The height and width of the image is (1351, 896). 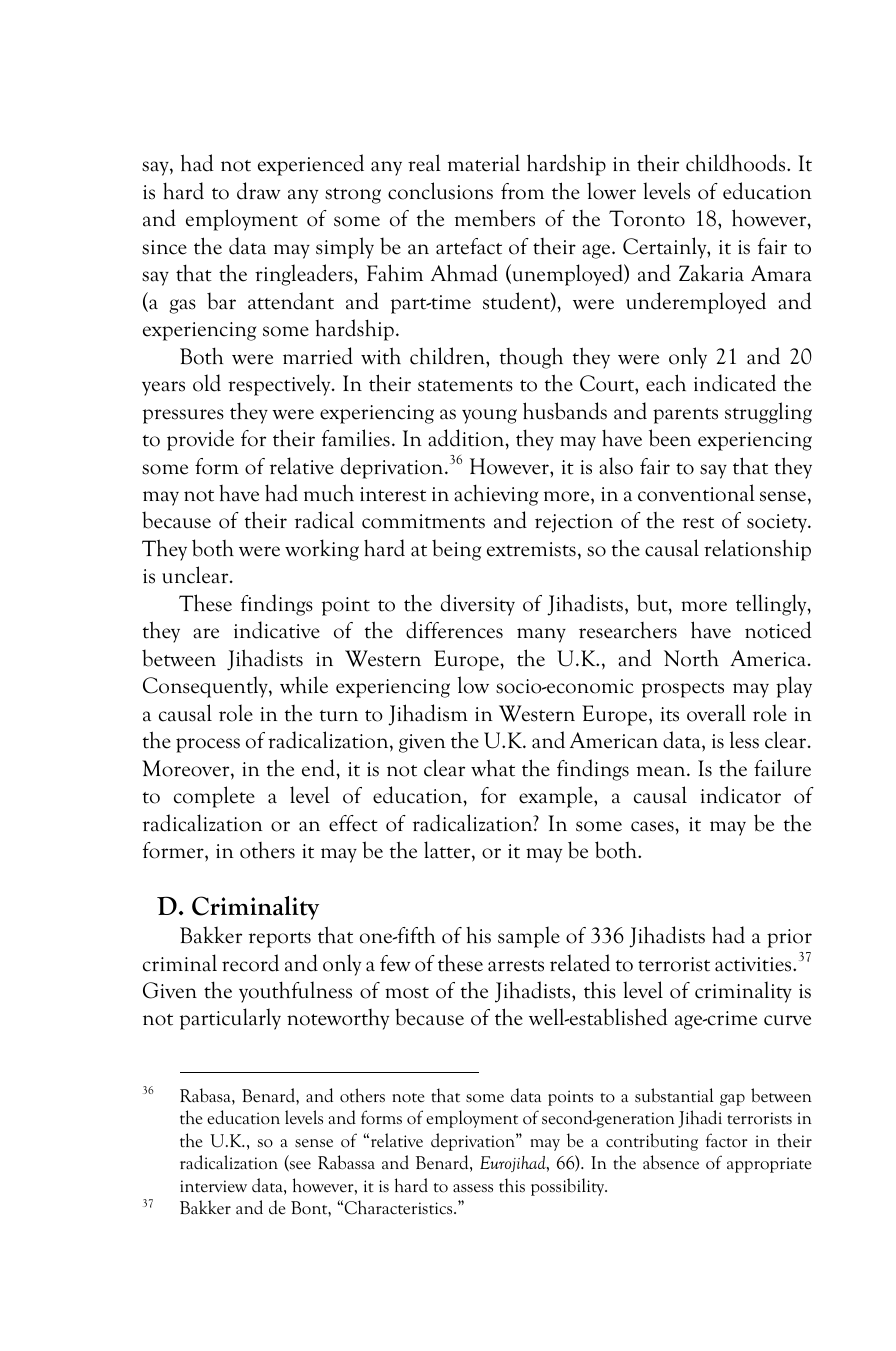 What do you see at coordinates (496, 495) in the image?
I see `achieving` at bounding box center [496, 495].
